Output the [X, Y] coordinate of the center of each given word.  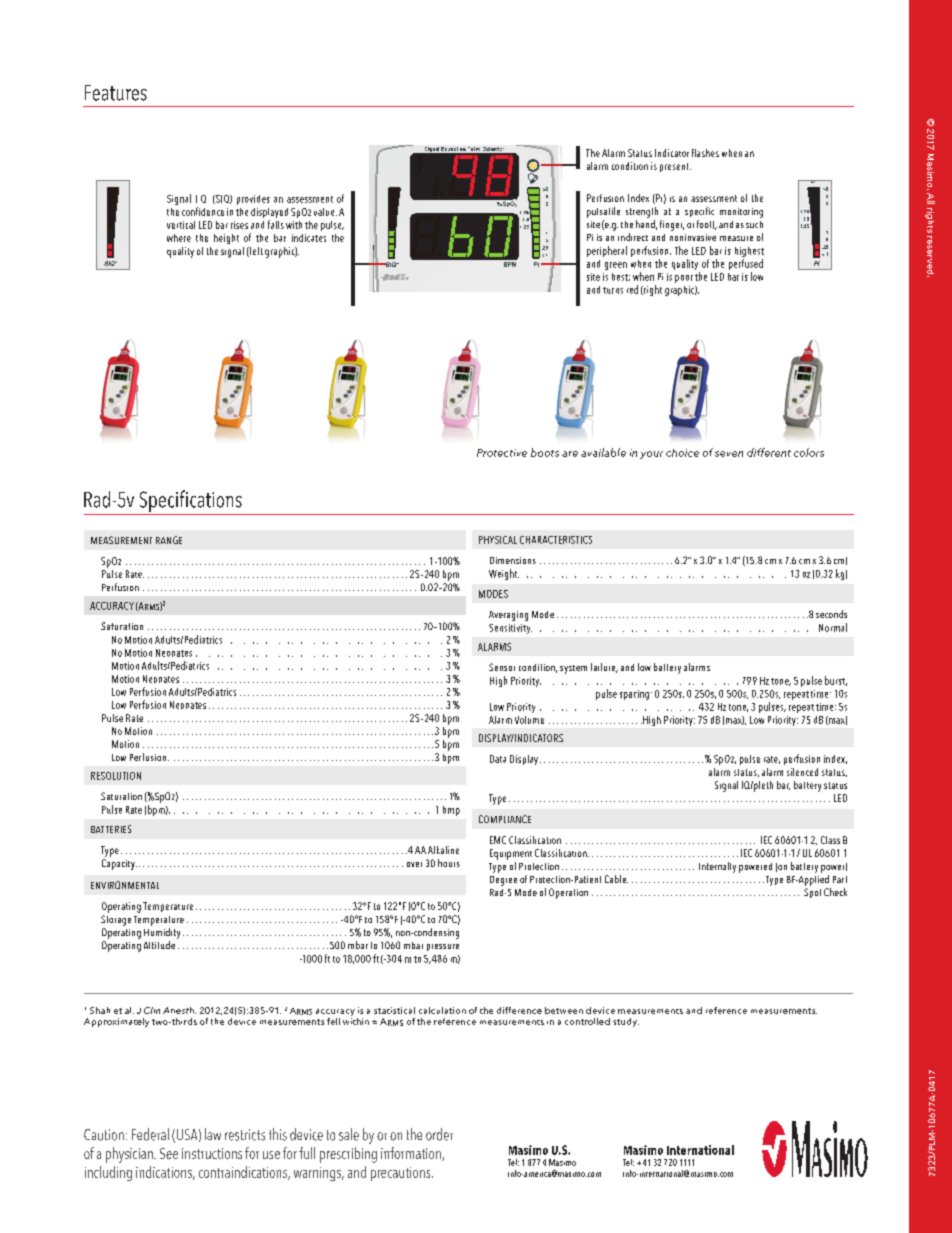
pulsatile [603, 212]
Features [116, 93]
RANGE [169, 540]
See [169, 1153]
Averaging [508, 616]
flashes [705, 153]
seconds [831, 614]
